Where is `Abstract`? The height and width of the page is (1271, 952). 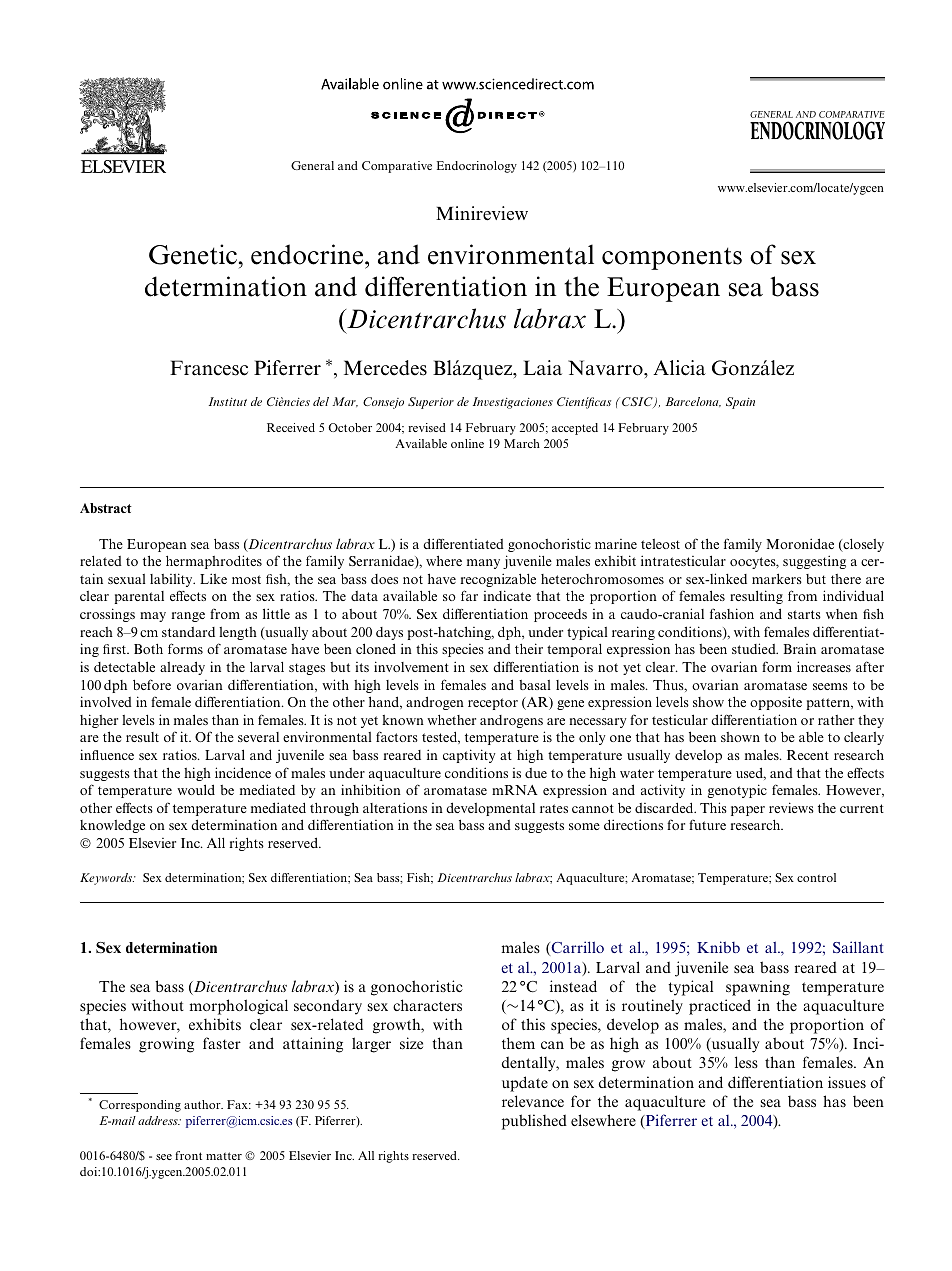 Abstract is located at coordinates (106, 508).
